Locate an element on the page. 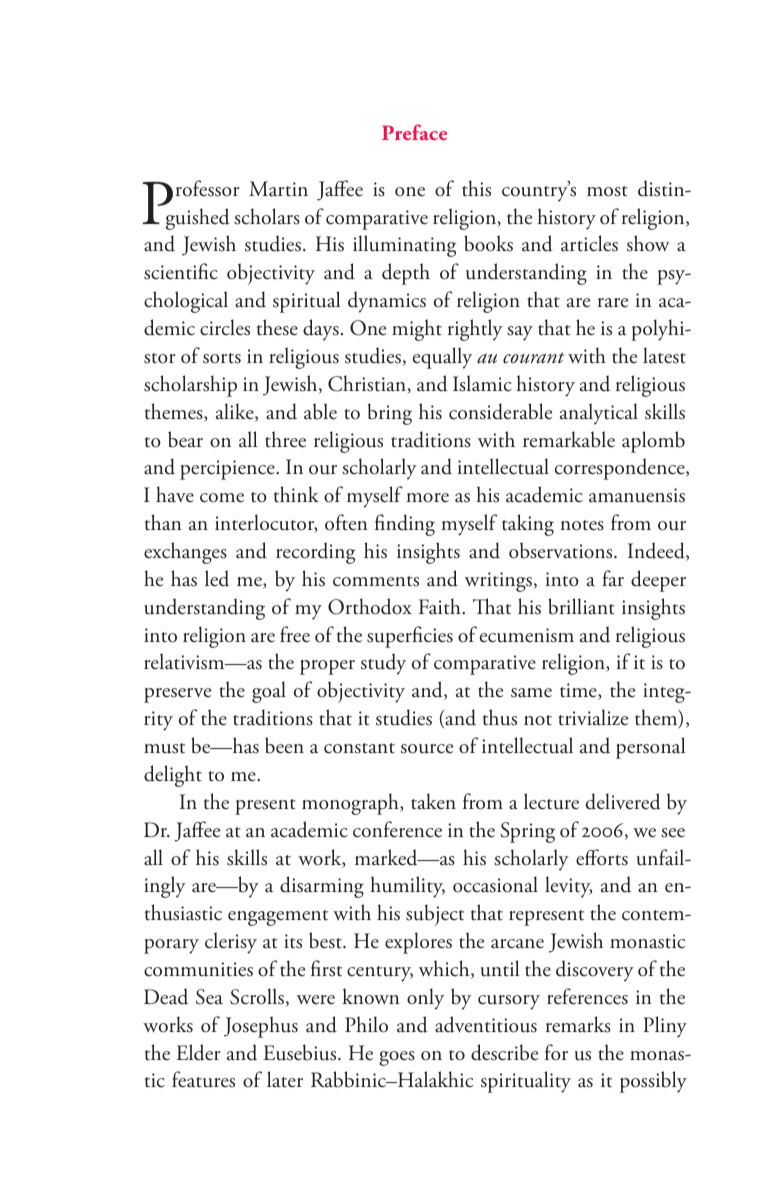 The height and width of the page is (1195, 776). most is located at coordinates (607, 191).
